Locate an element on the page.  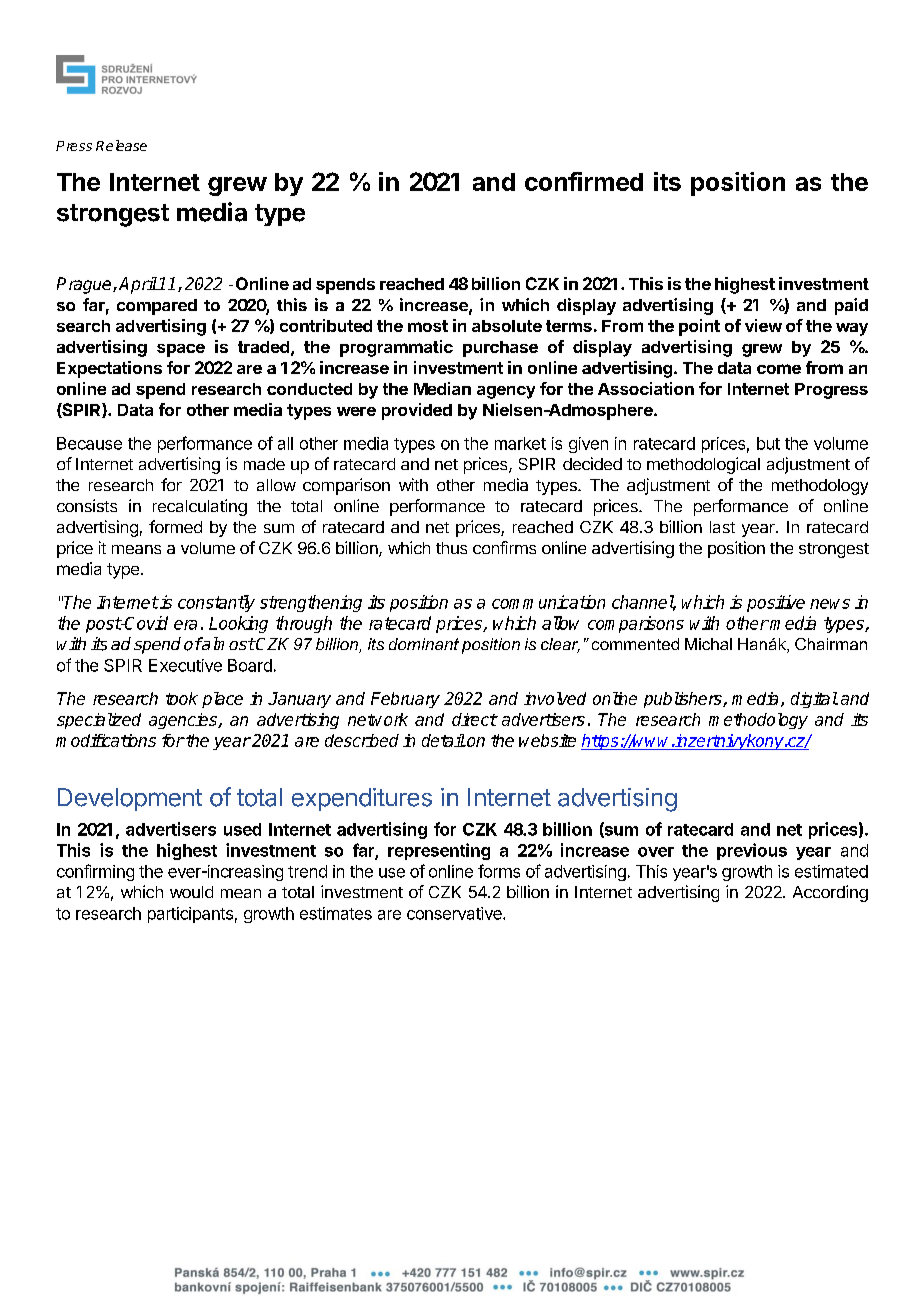
Release is located at coordinates (121, 145).
